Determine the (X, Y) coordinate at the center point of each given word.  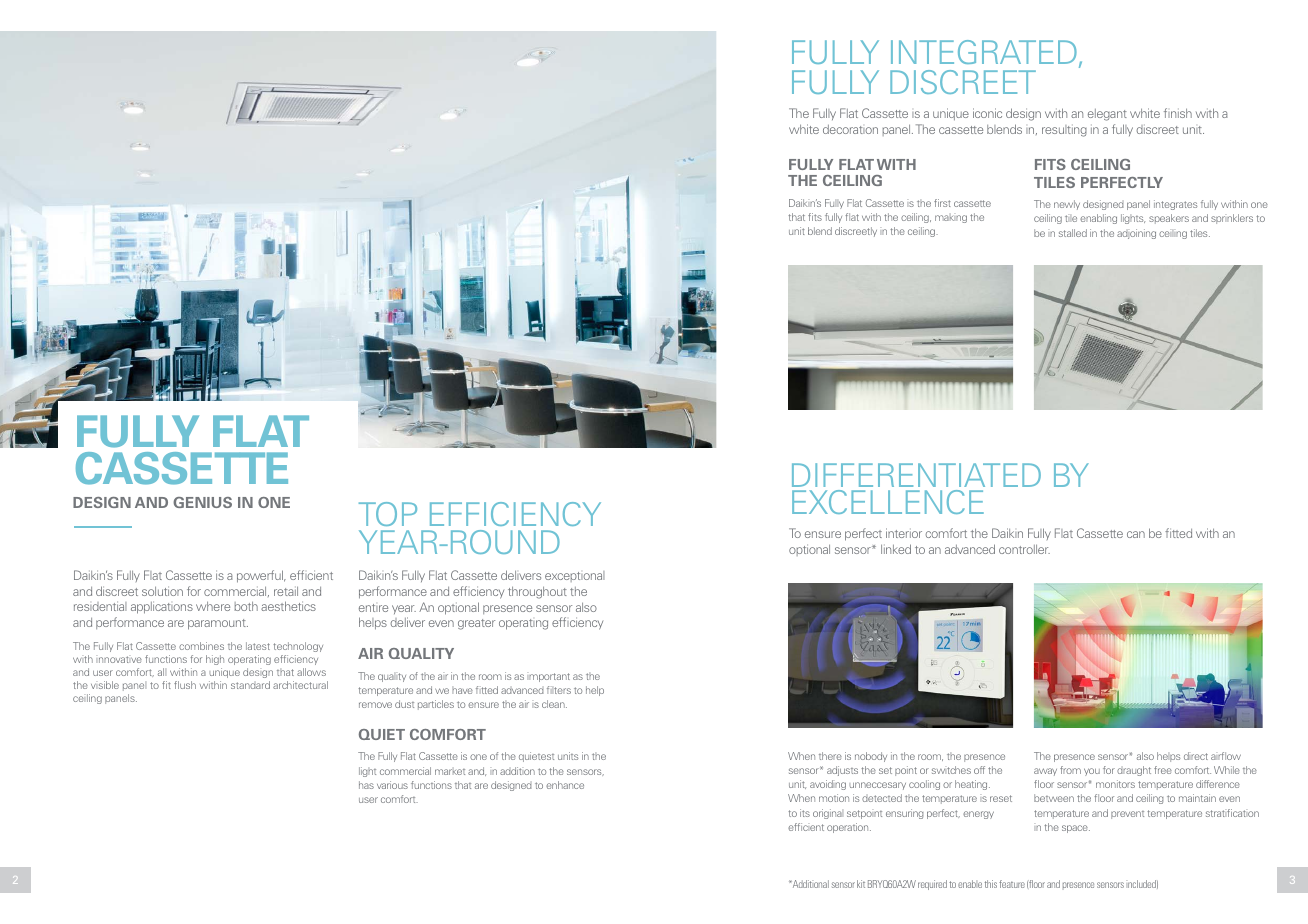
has (366, 785)
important (548, 677)
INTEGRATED (984, 52)
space (1076, 829)
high (215, 660)
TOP (388, 514)
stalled (1073, 233)
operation (849, 828)
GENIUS (202, 502)
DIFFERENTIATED (916, 475)
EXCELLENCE (888, 502)
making (951, 218)
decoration (850, 129)
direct (1196, 756)
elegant (1107, 115)
